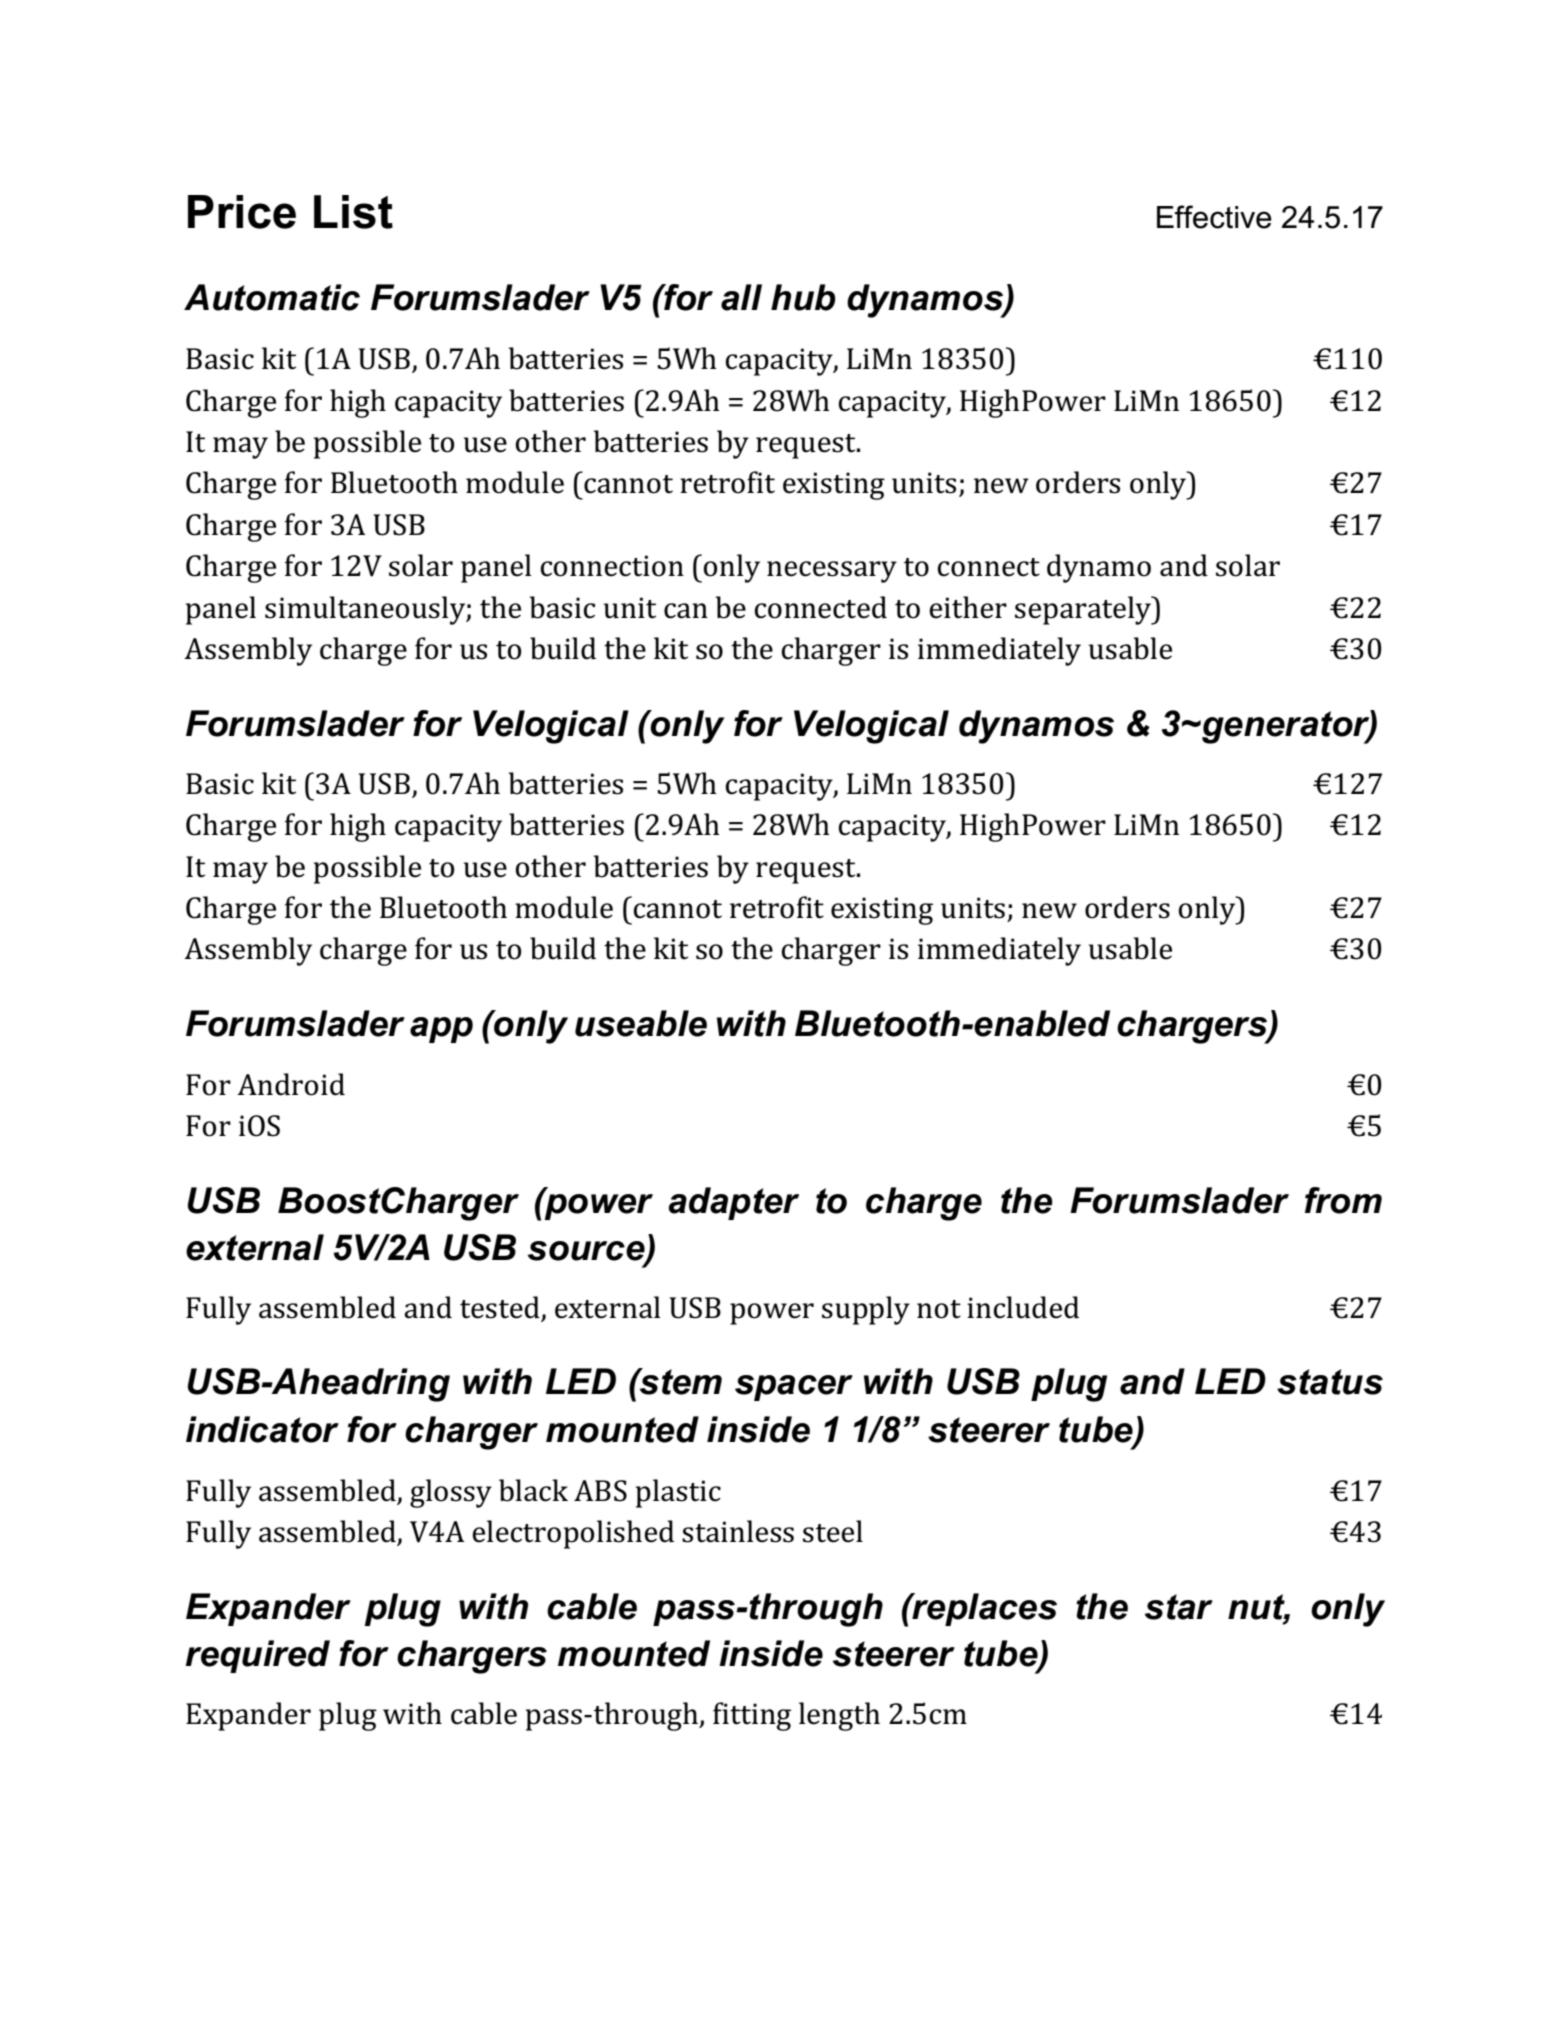 This screenshot has width=1567, height=2028. I want to click on fitting, so click(752, 1716).
